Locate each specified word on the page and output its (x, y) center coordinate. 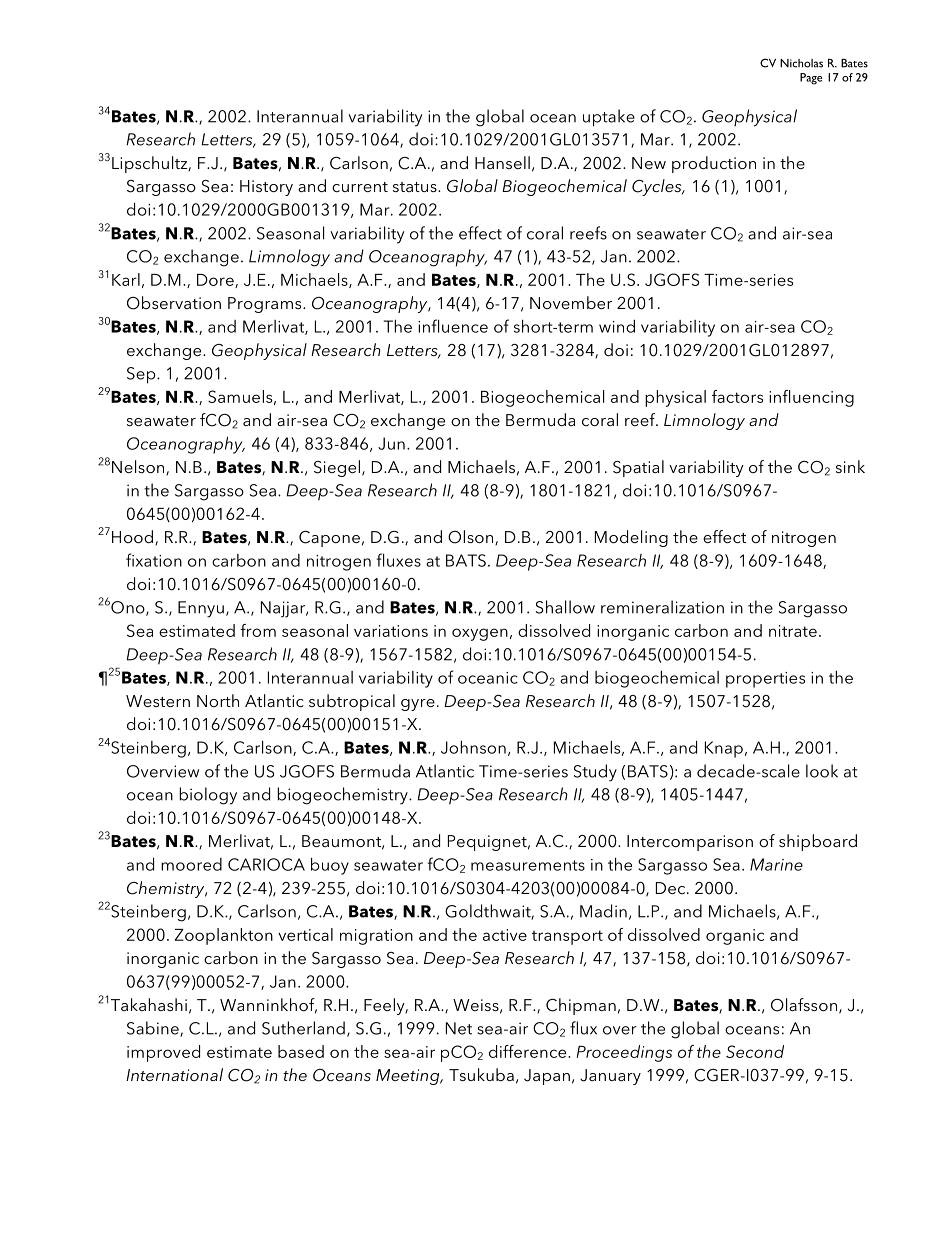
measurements (528, 865)
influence (453, 326)
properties (765, 680)
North (218, 700)
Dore (216, 281)
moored (191, 864)
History (266, 188)
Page (811, 79)
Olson (470, 537)
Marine (776, 864)
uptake (609, 118)
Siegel (337, 468)
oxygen (480, 634)
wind (617, 326)
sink (850, 466)
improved (163, 1053)
